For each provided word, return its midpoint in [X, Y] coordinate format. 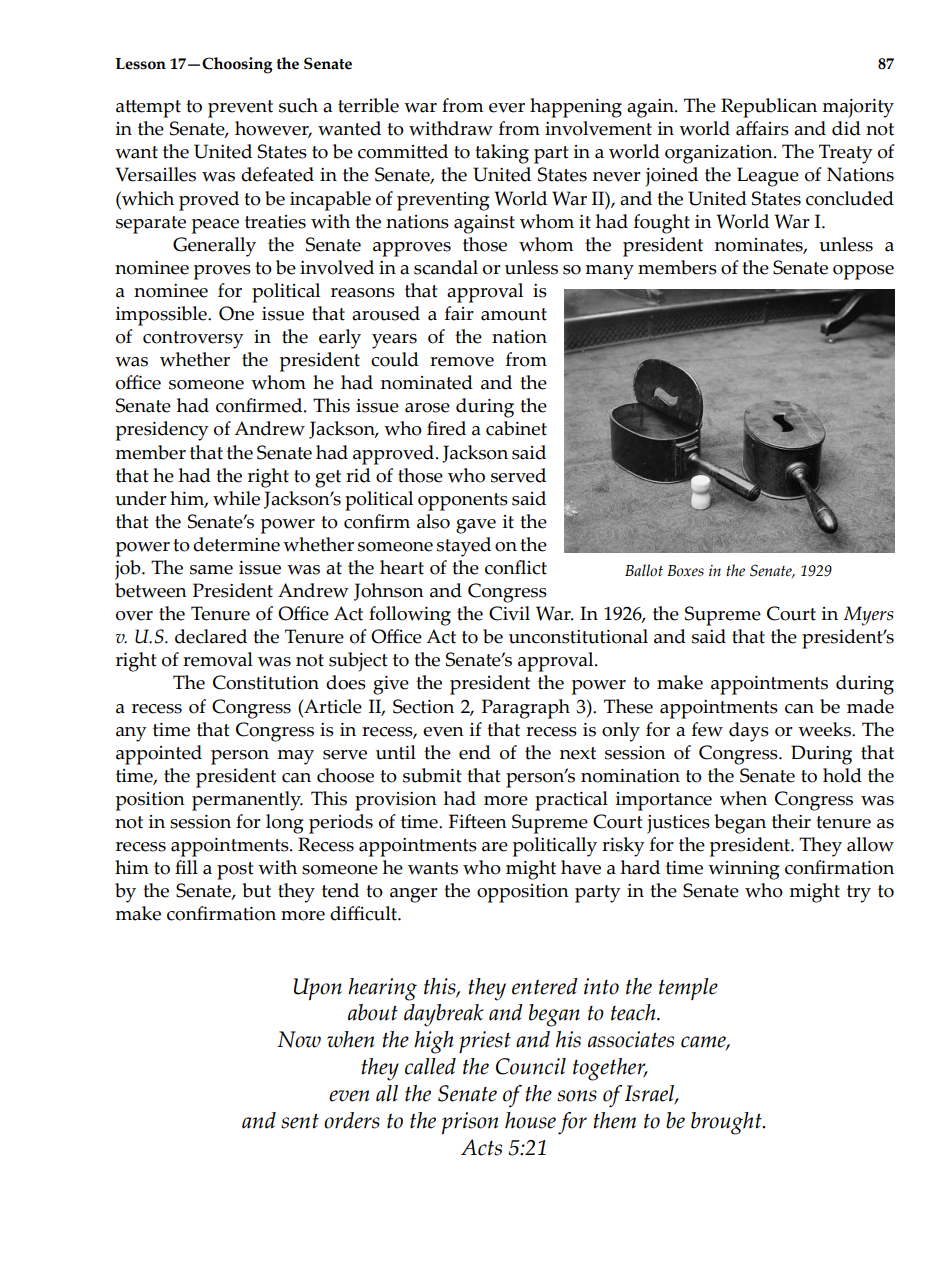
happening [576, 108]
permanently [247, 801]
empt [158, 109]
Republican [769, 108]
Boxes [685, 571]
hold [842, 775]
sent [300, 1121]
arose [427, 408]
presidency [162, 431]
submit [432, 775]
